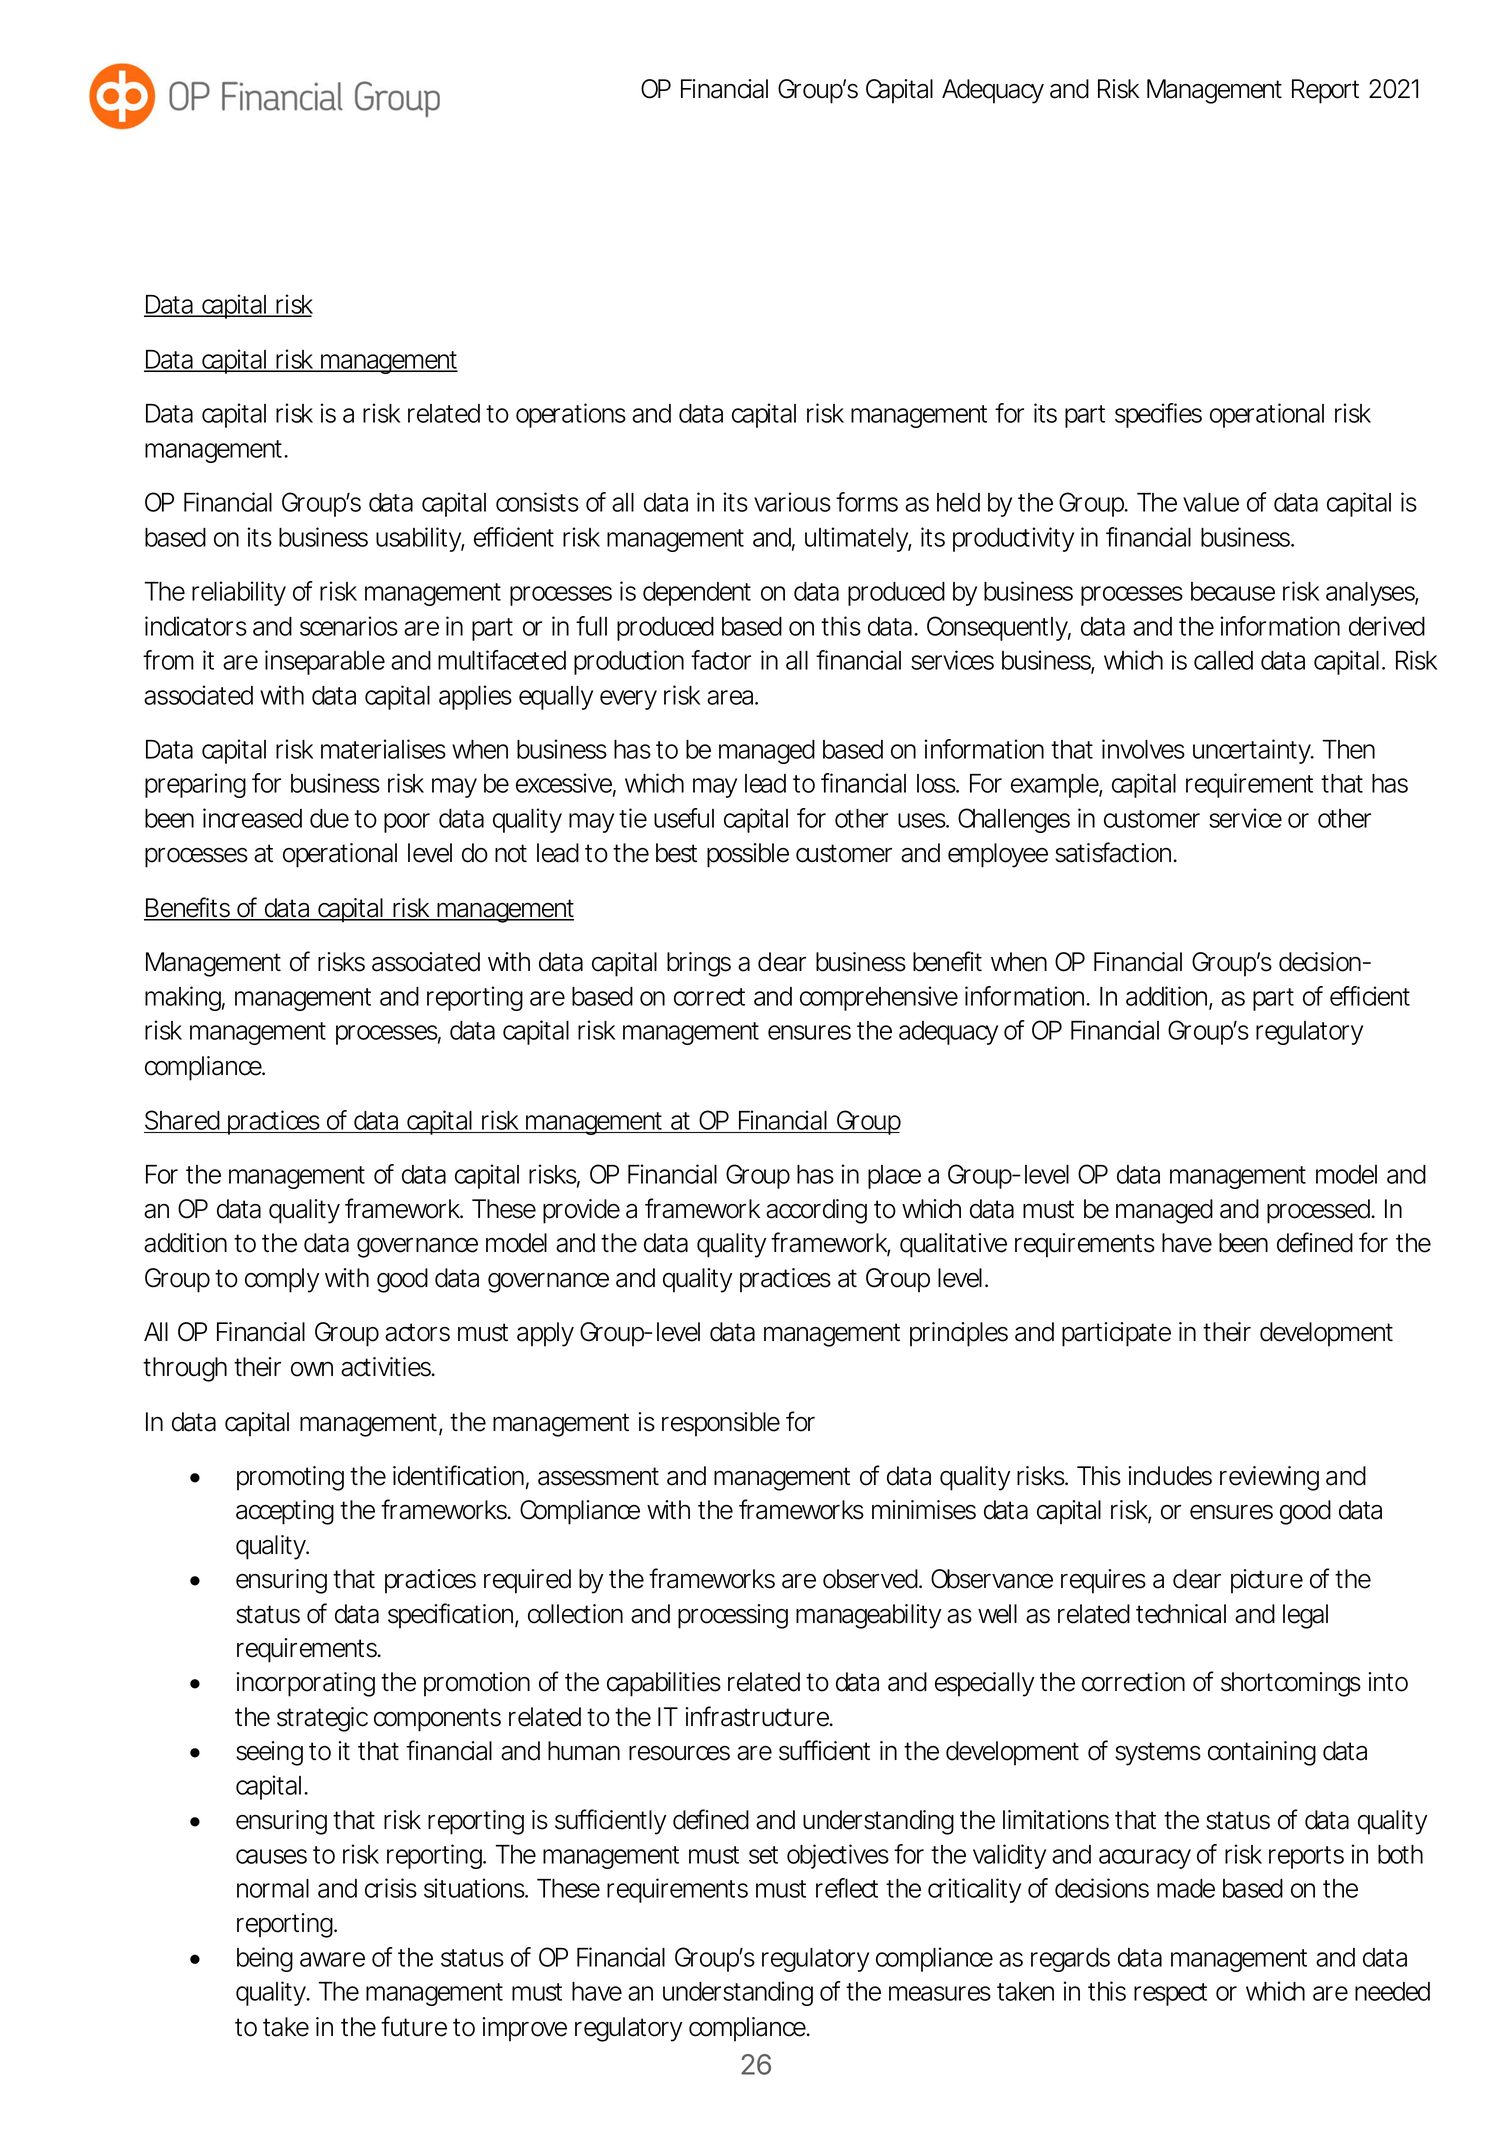  Describe the element at coordinates (312, 1369) in the screenshot. I see `own` at that location.
